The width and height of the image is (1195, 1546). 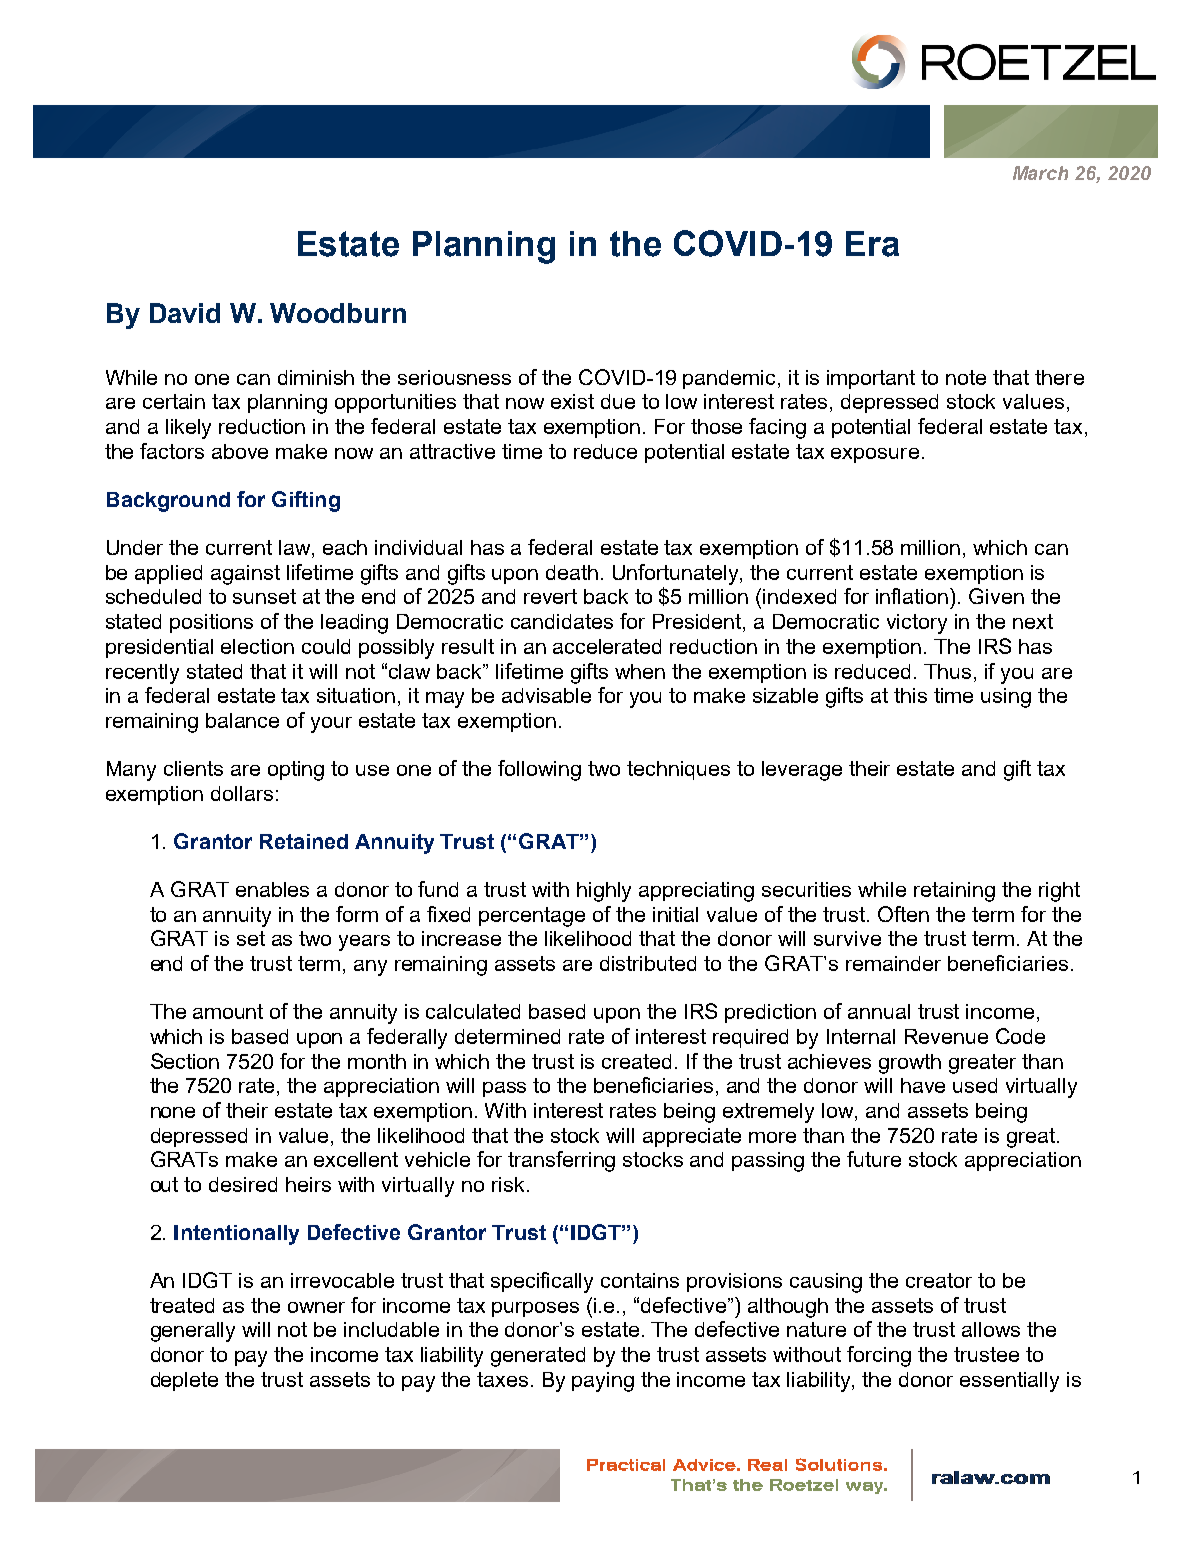 What do you see at coordinates (913, 596) in the image?
I see `inflation` at bounding box center [913, 596].
